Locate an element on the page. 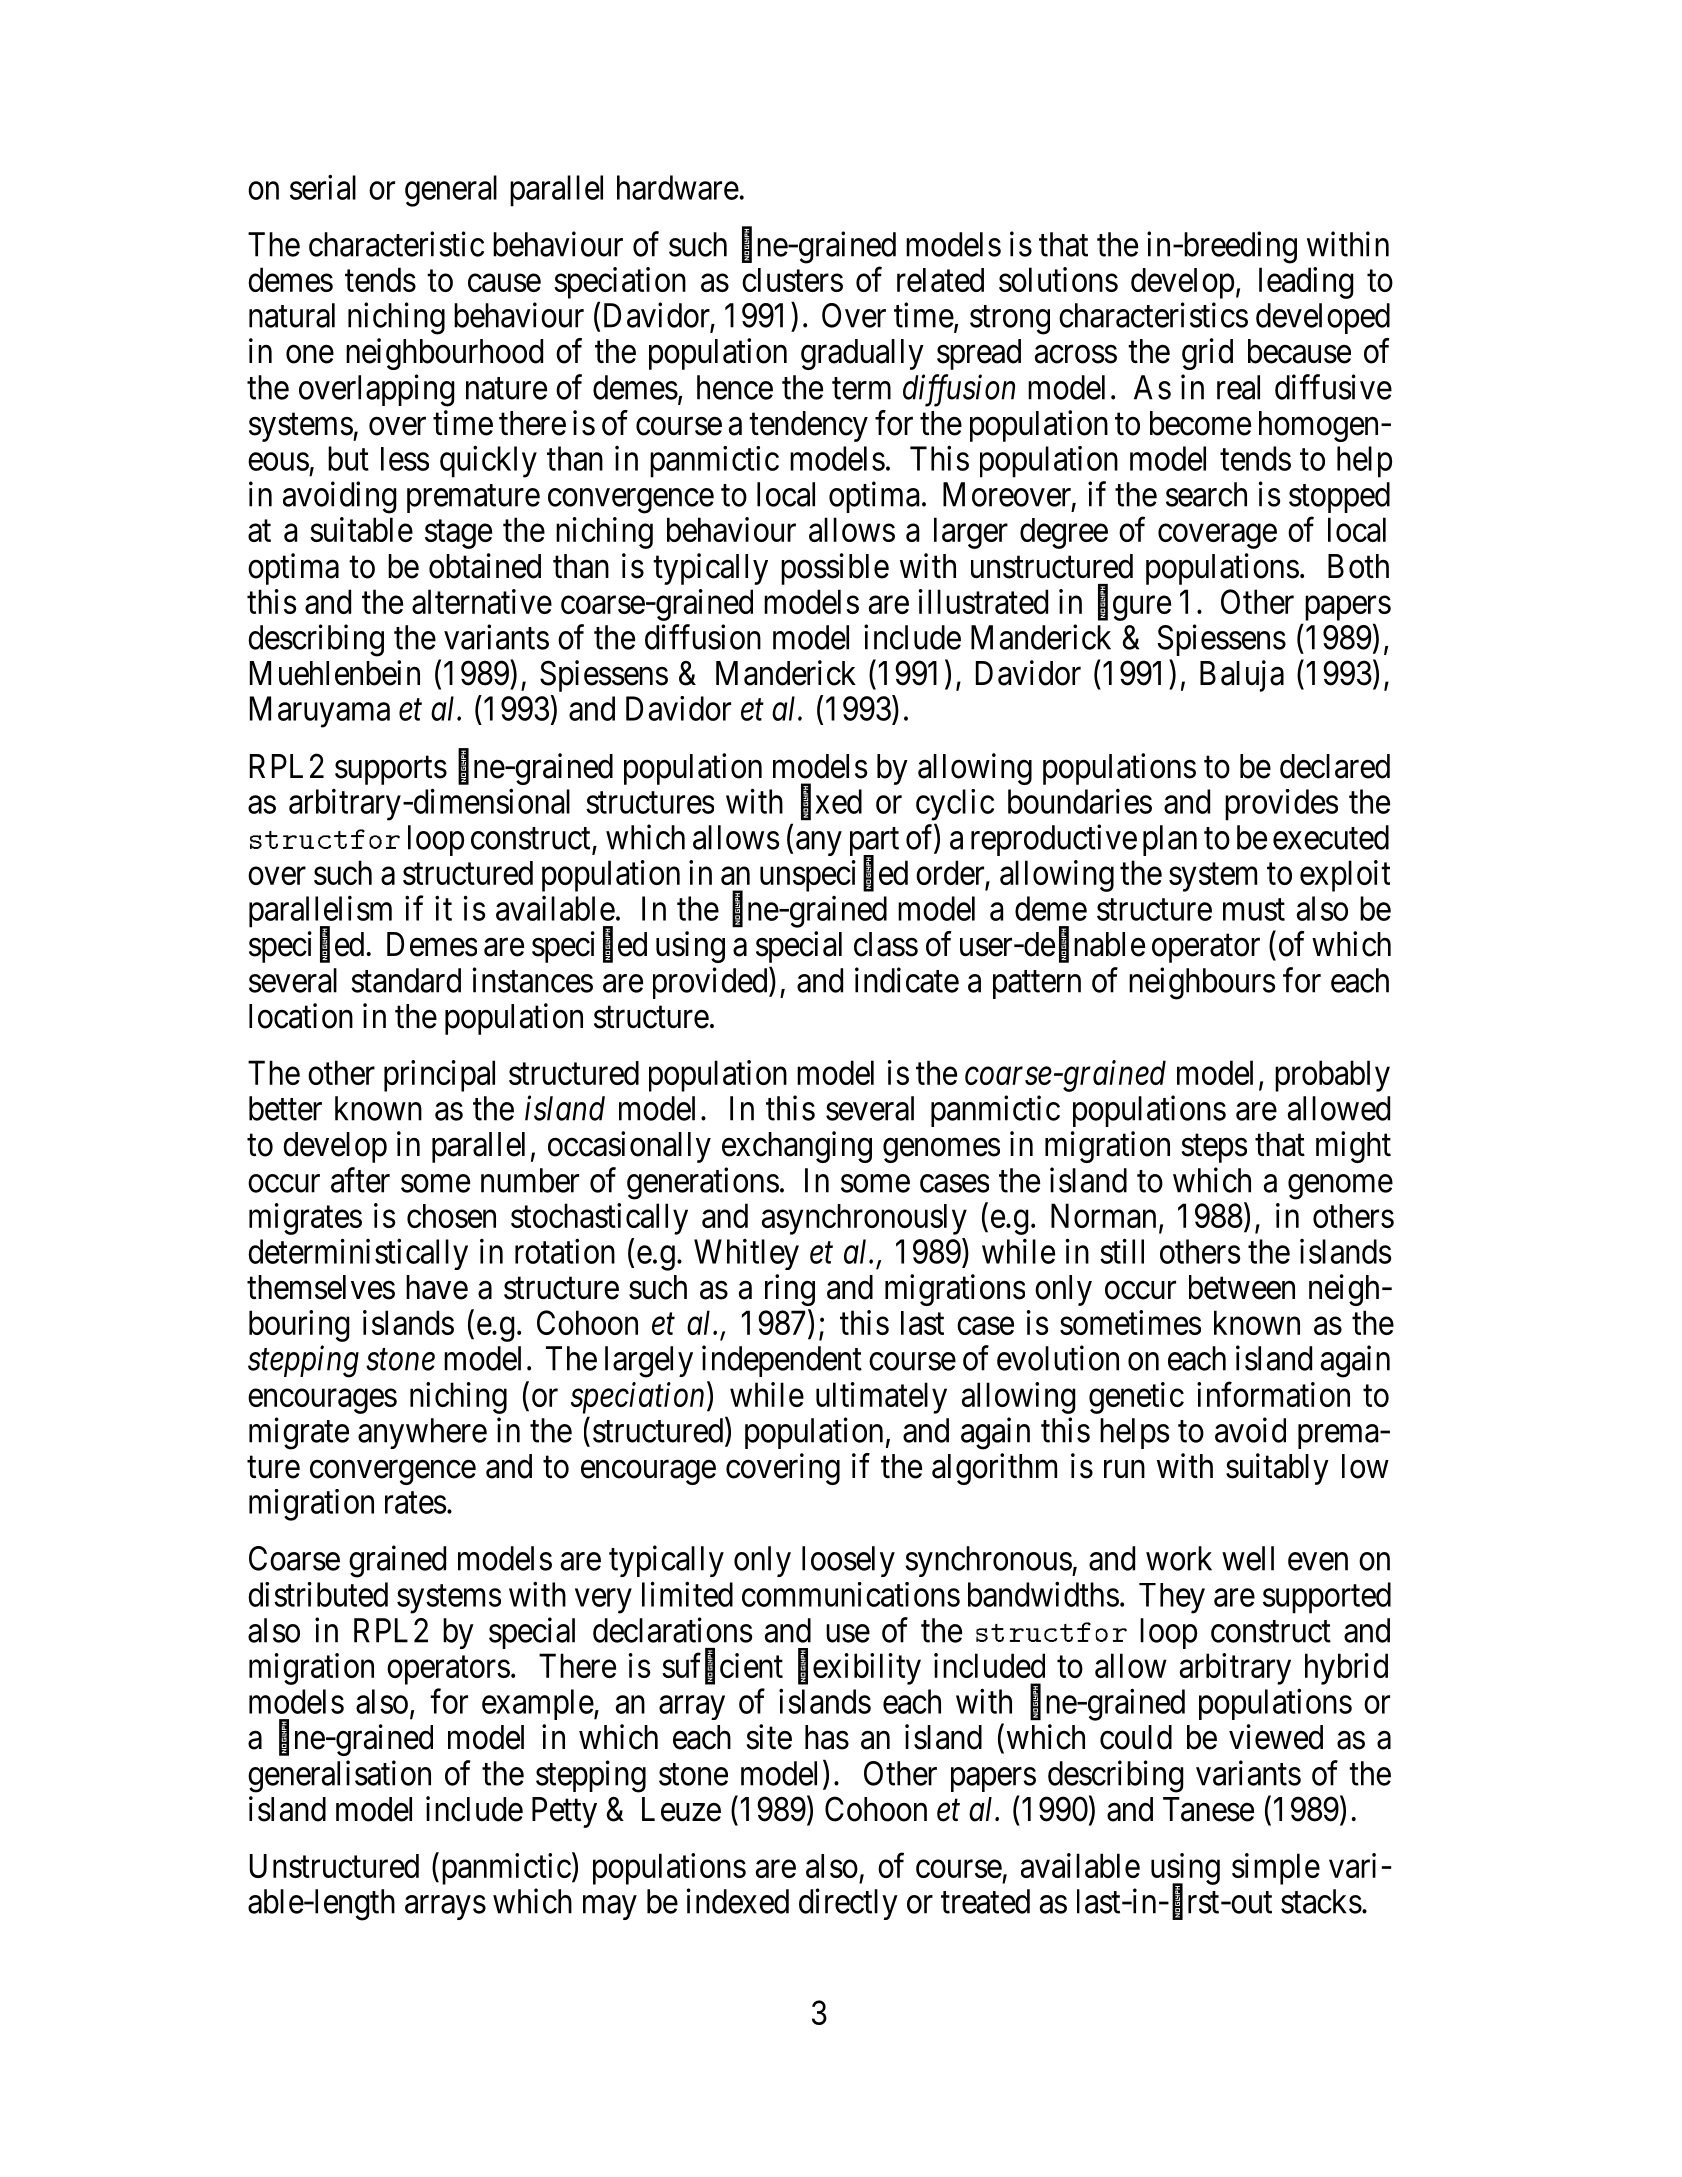  serial is located at coordinates (323, 187).
